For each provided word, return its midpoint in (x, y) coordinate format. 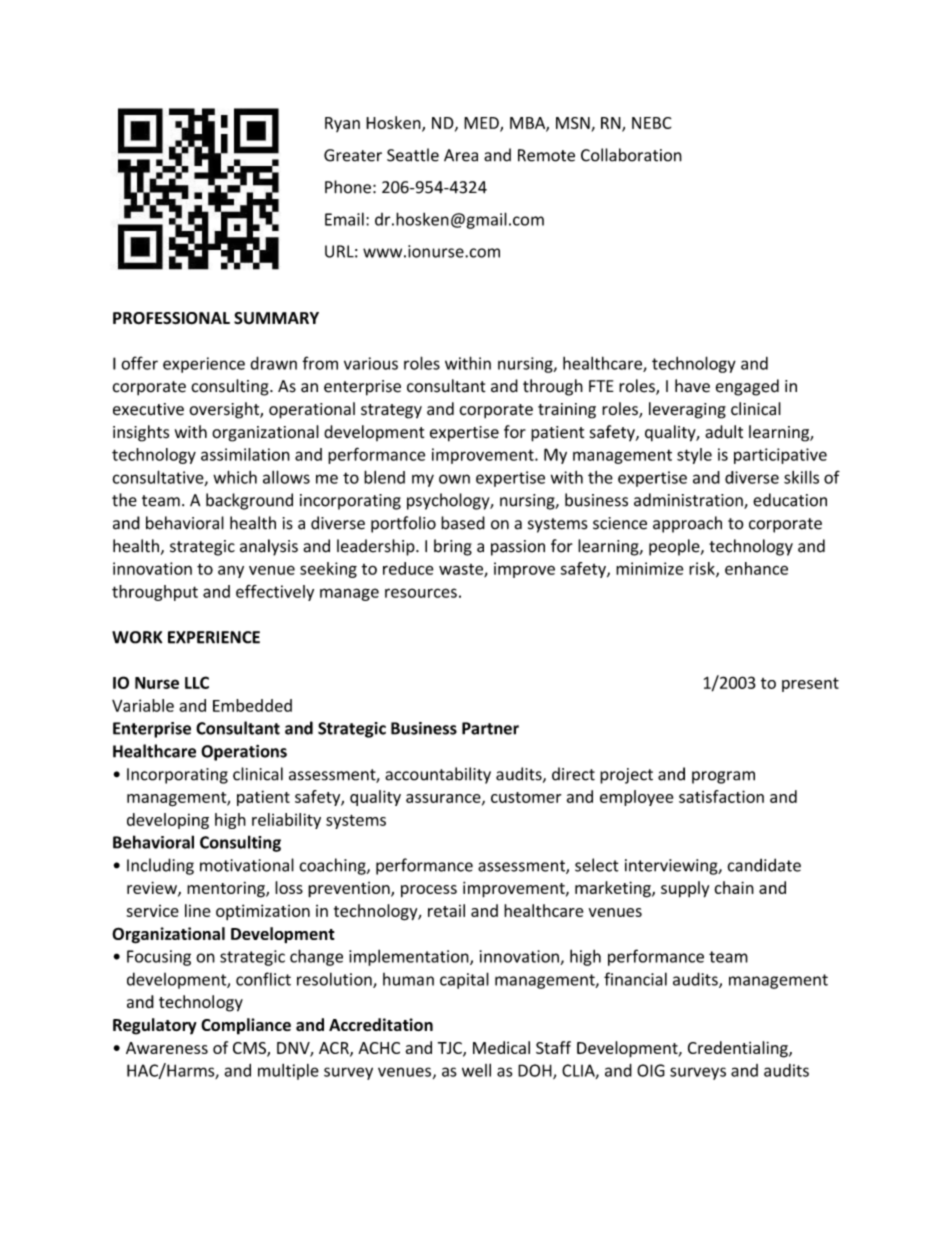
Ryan (342, 124)
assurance (444, 799)
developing (168, 821)
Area (461, 155)
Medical (501, 1047)
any (231, 571)
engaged (747, 387)
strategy (391, 411)
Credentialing (739, 1049)
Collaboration (631, 155)
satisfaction (721, 796)
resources (421, 593)
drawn (273, 363)
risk (703, 569)
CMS (250, 1049)
